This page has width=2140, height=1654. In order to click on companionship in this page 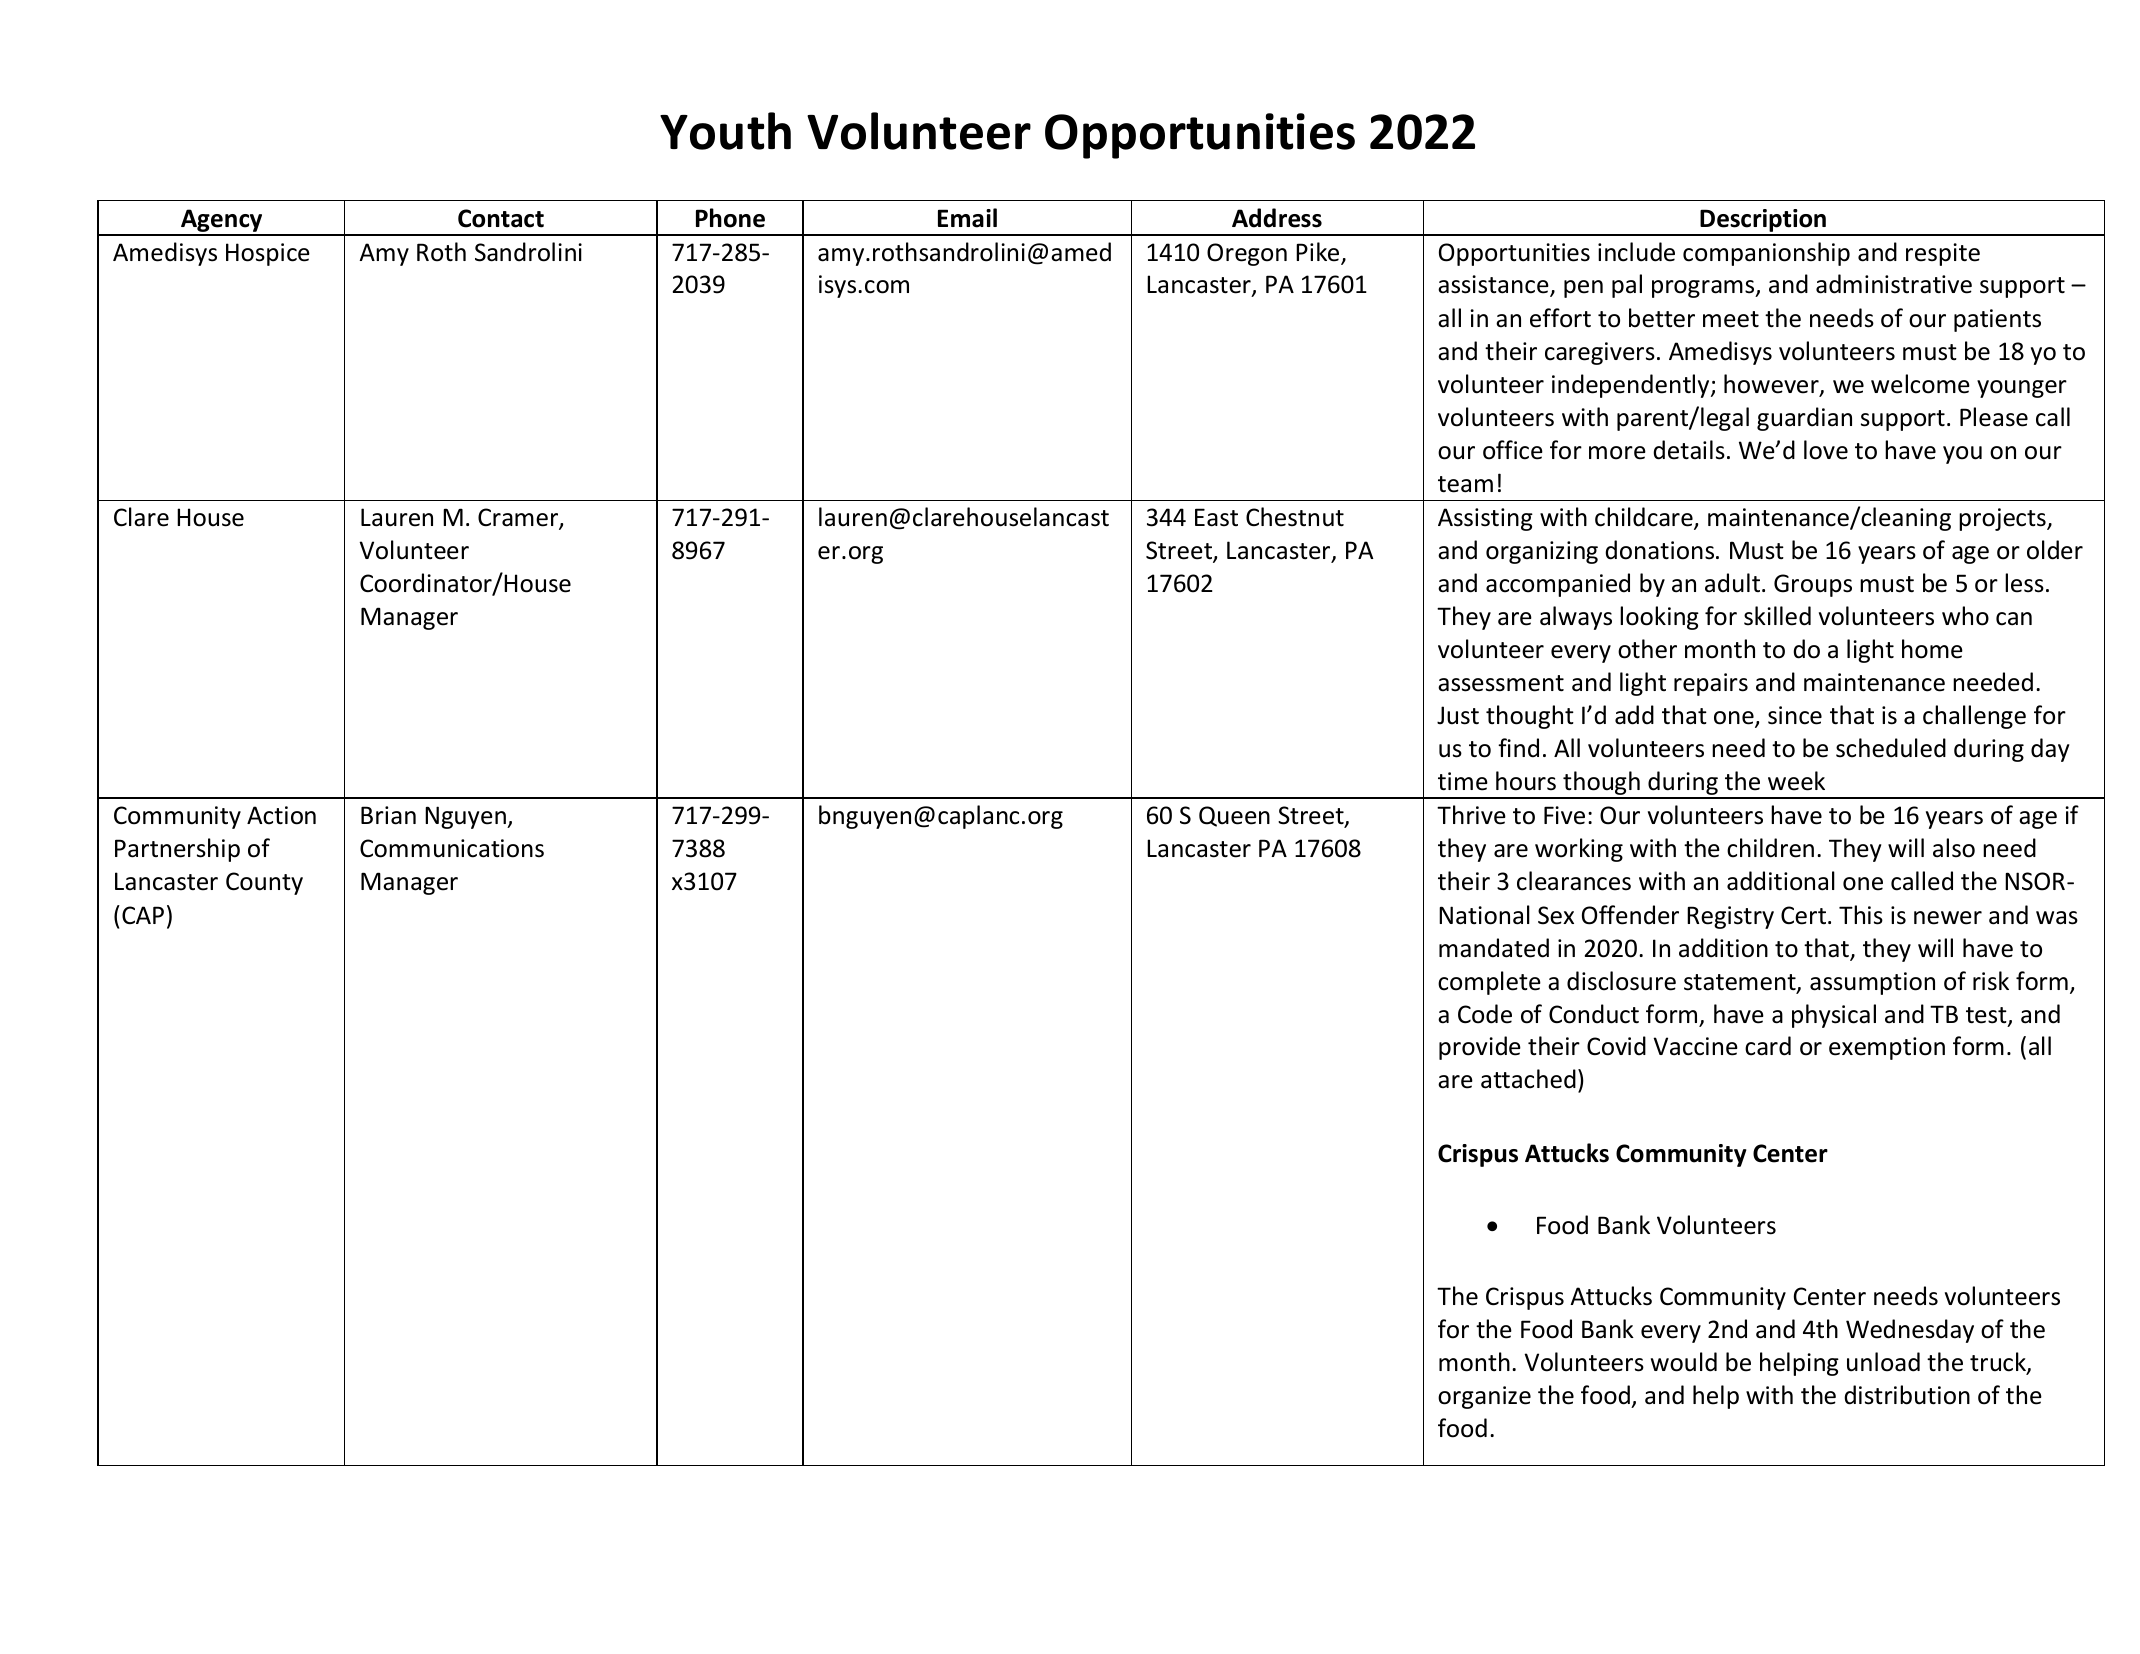, I will do `click(1766, 254)`.
